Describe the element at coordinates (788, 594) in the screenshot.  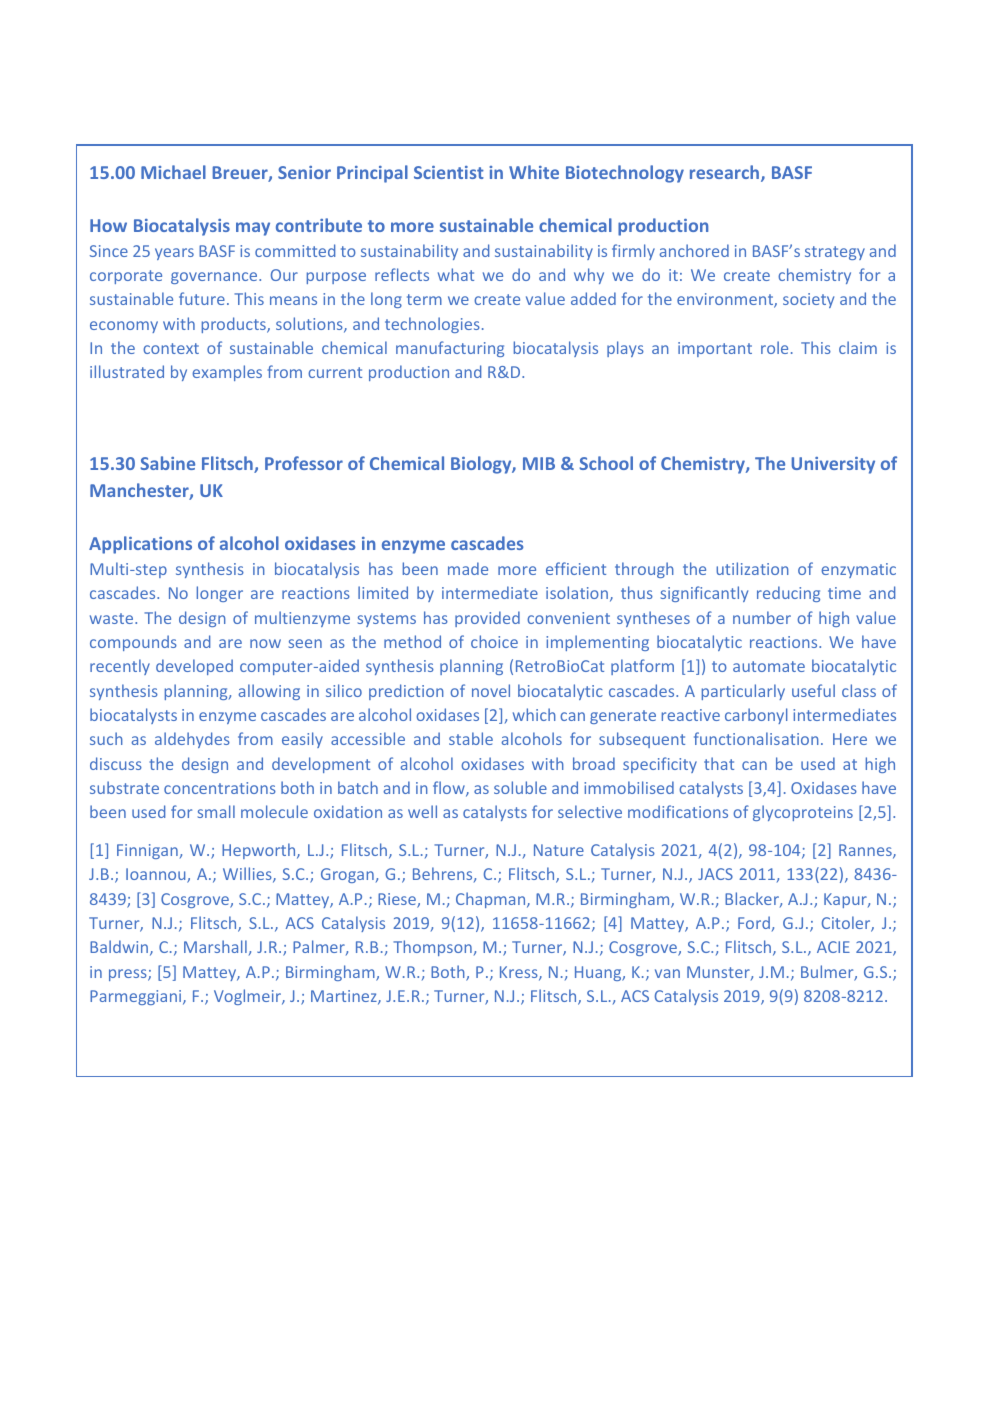
I see `reducing` at that location.
